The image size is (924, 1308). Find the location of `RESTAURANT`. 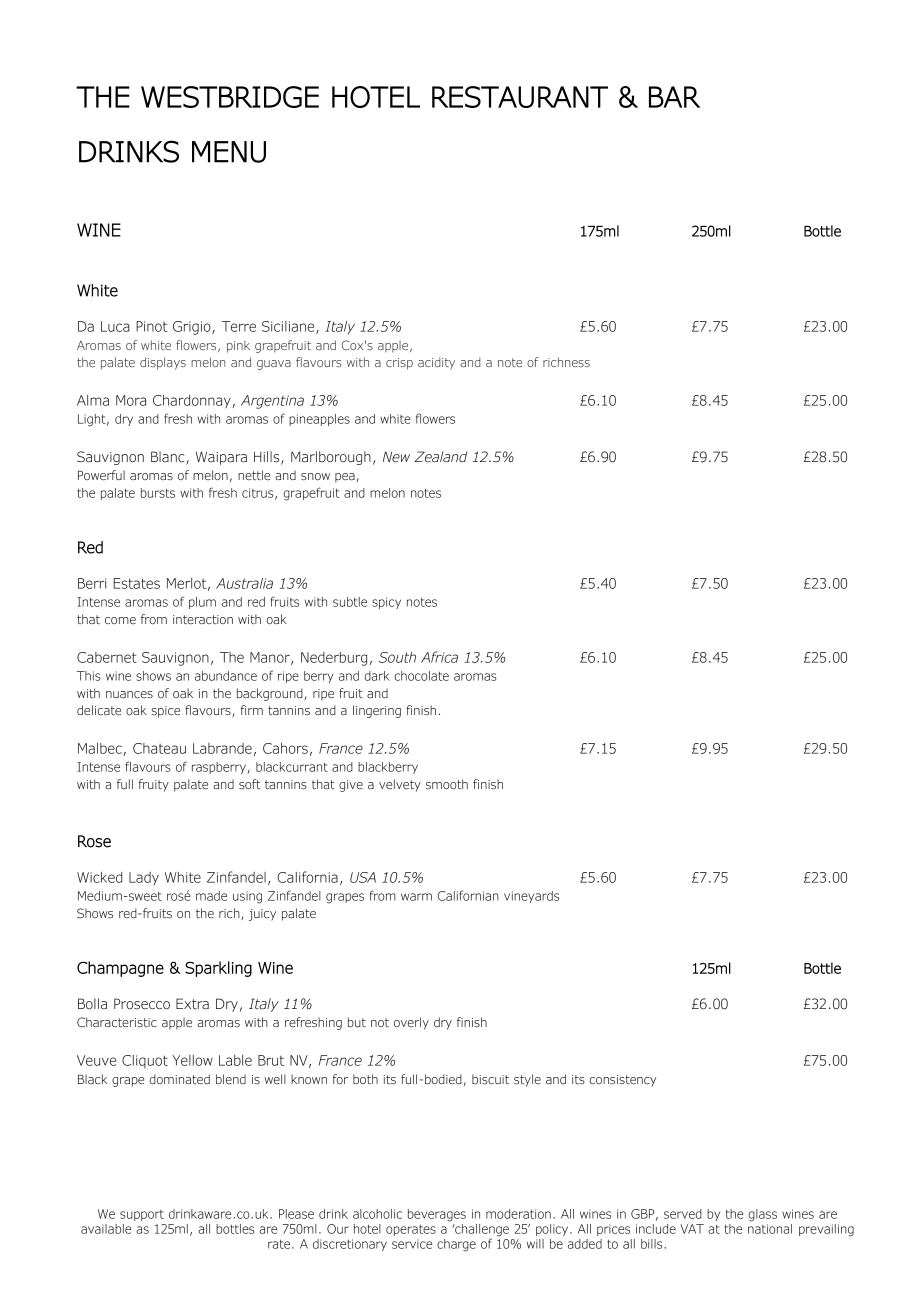

RESTAURANT is located at coordinates (520, 97).
